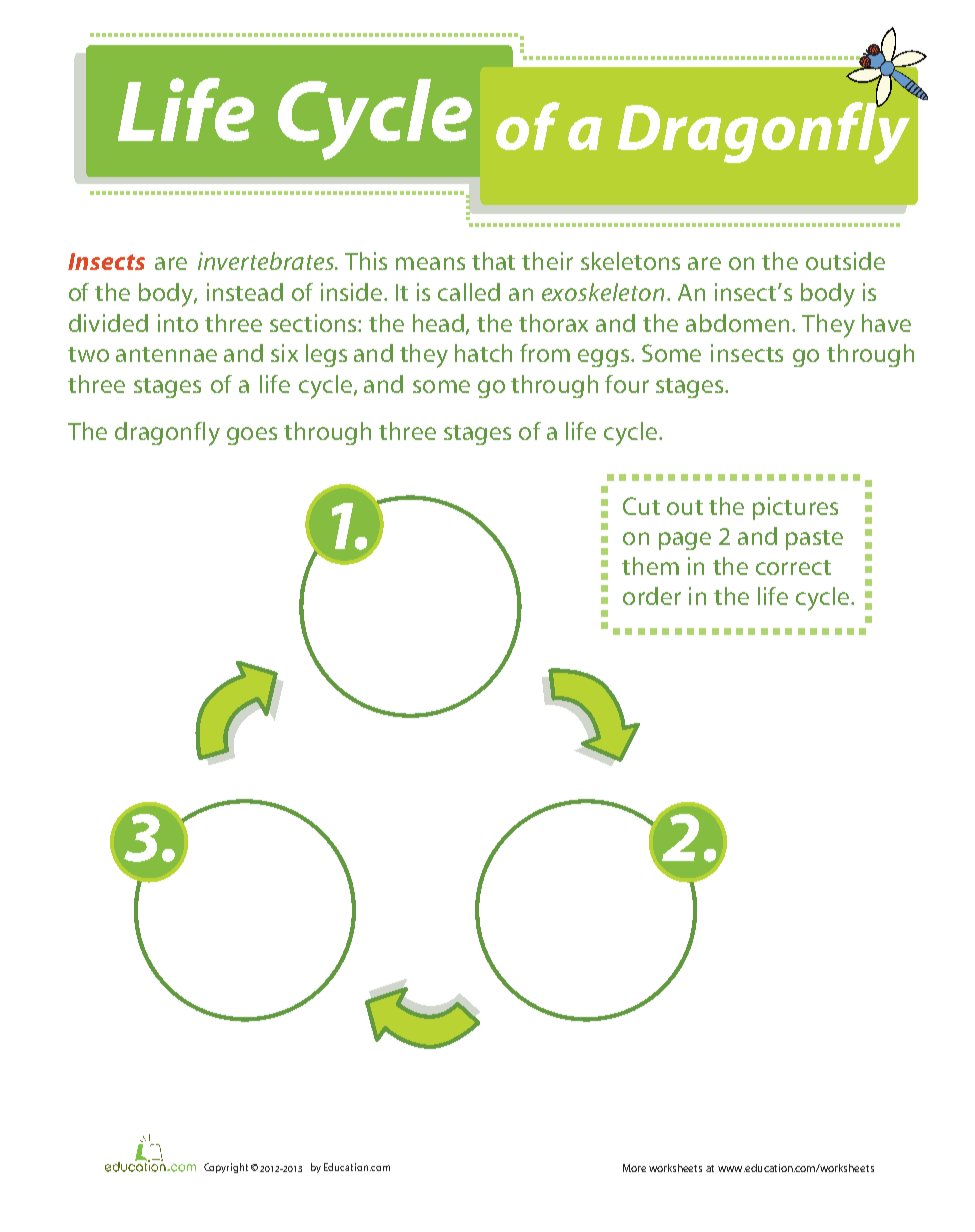 The image size is (975, 1232). What do you see at coordinates (603, 358) in the screenshot?
I see `eggs` at bounding box center [603, 358].
